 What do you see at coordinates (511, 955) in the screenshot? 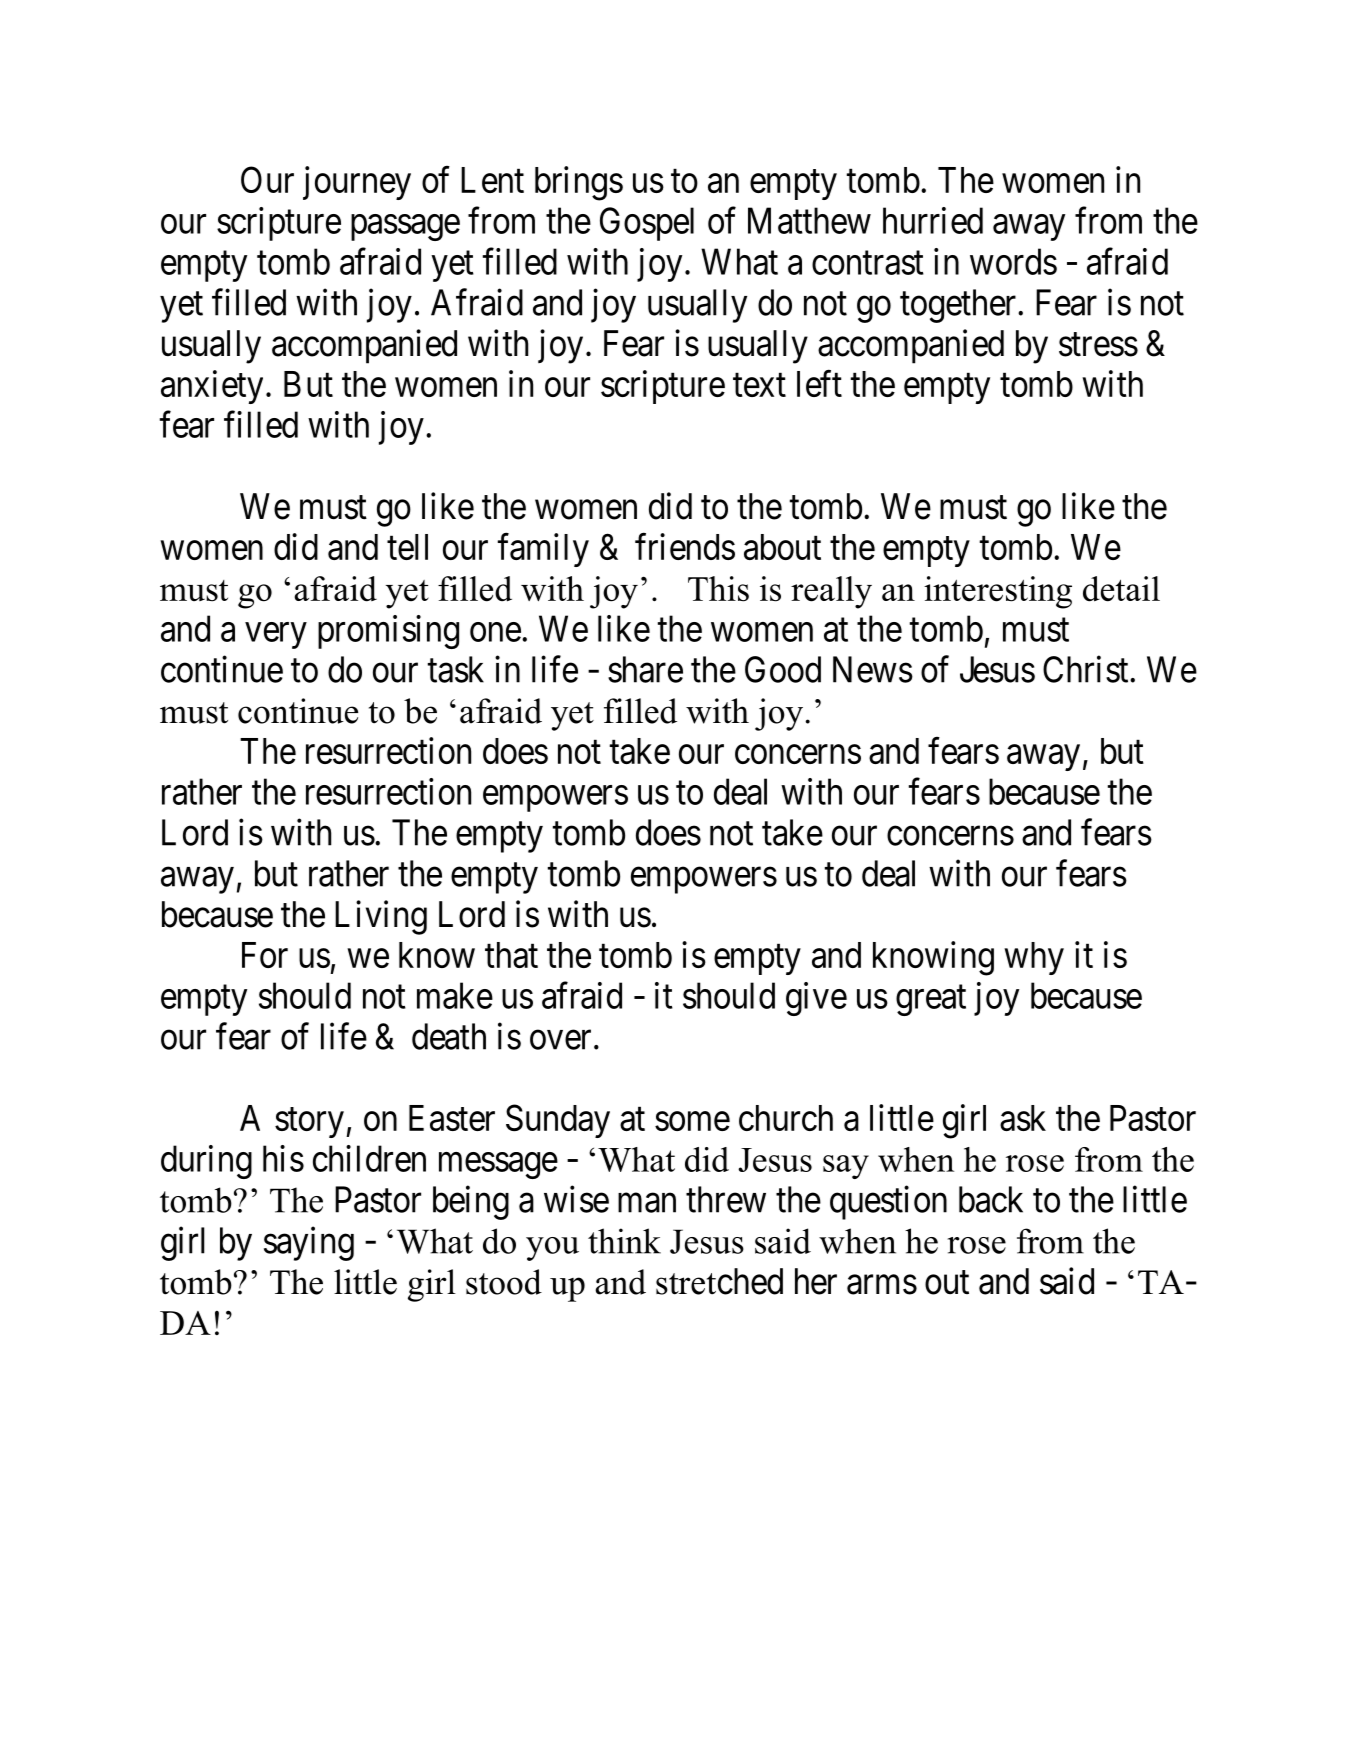
I see `that` at bounding box center [511, 955].
